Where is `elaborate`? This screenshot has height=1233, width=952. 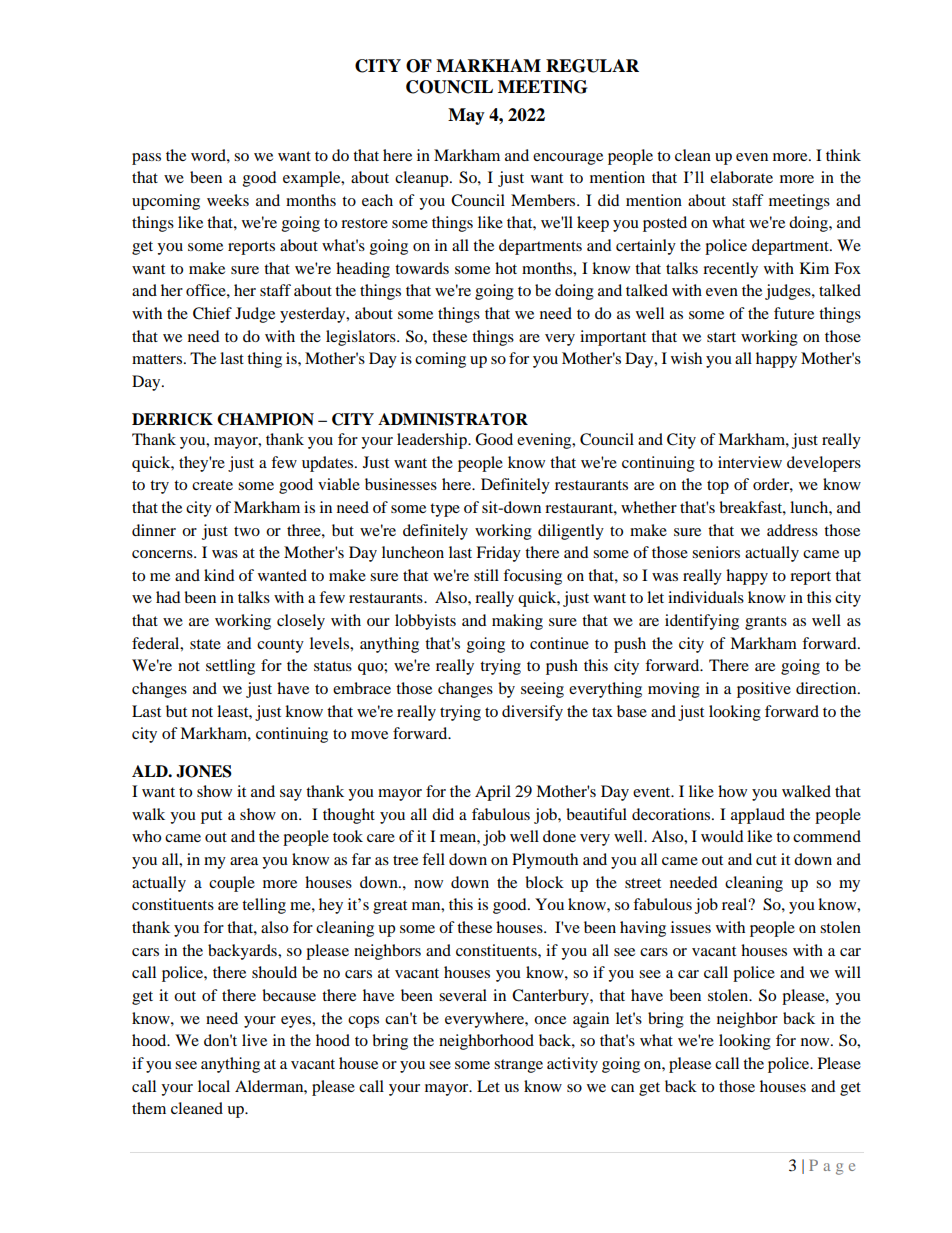
elaborate is located at coordinates (741, 177).
